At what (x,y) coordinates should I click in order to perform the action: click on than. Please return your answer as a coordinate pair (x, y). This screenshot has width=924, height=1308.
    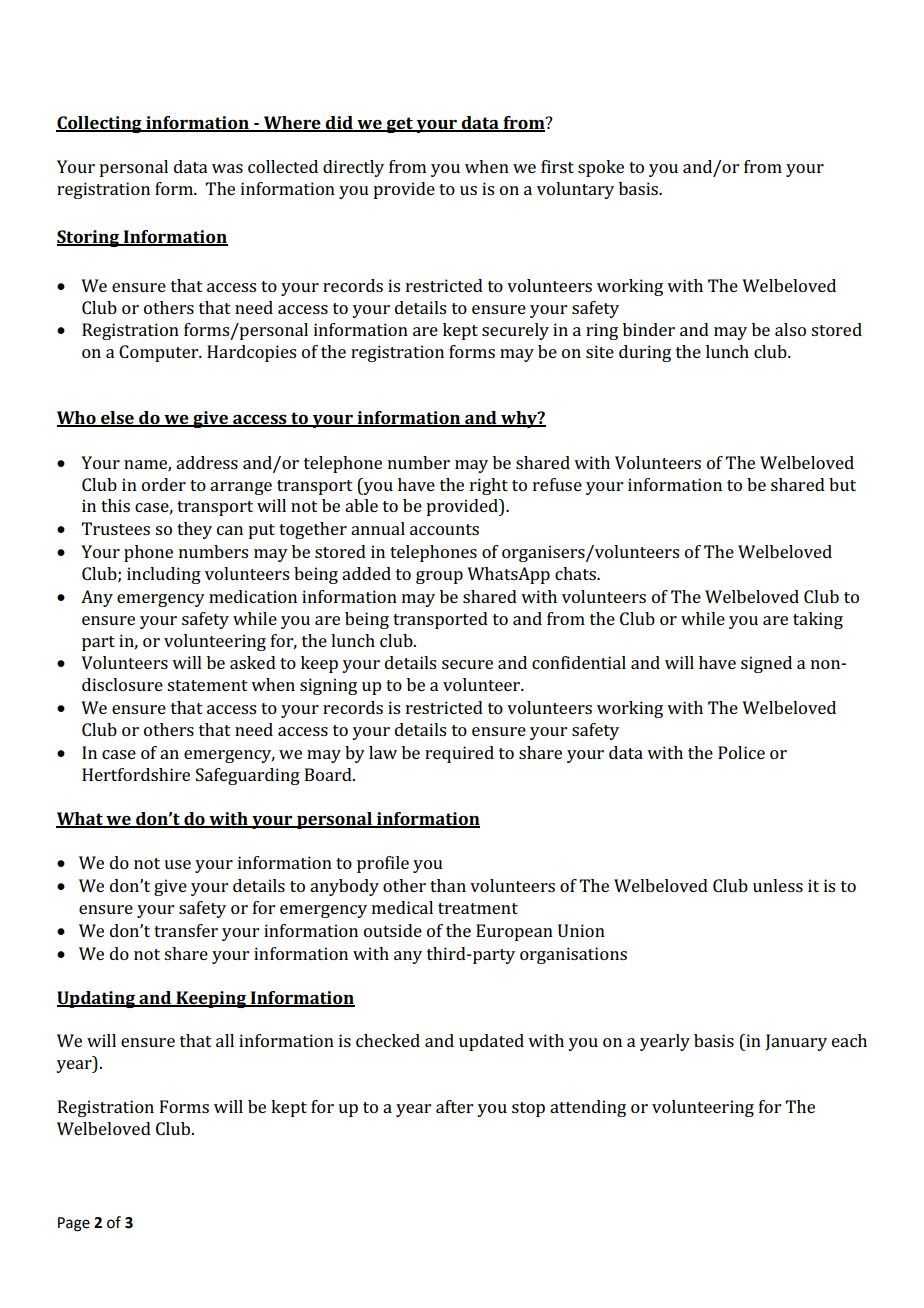
    Looking at the image, I should click on (448, 885).
